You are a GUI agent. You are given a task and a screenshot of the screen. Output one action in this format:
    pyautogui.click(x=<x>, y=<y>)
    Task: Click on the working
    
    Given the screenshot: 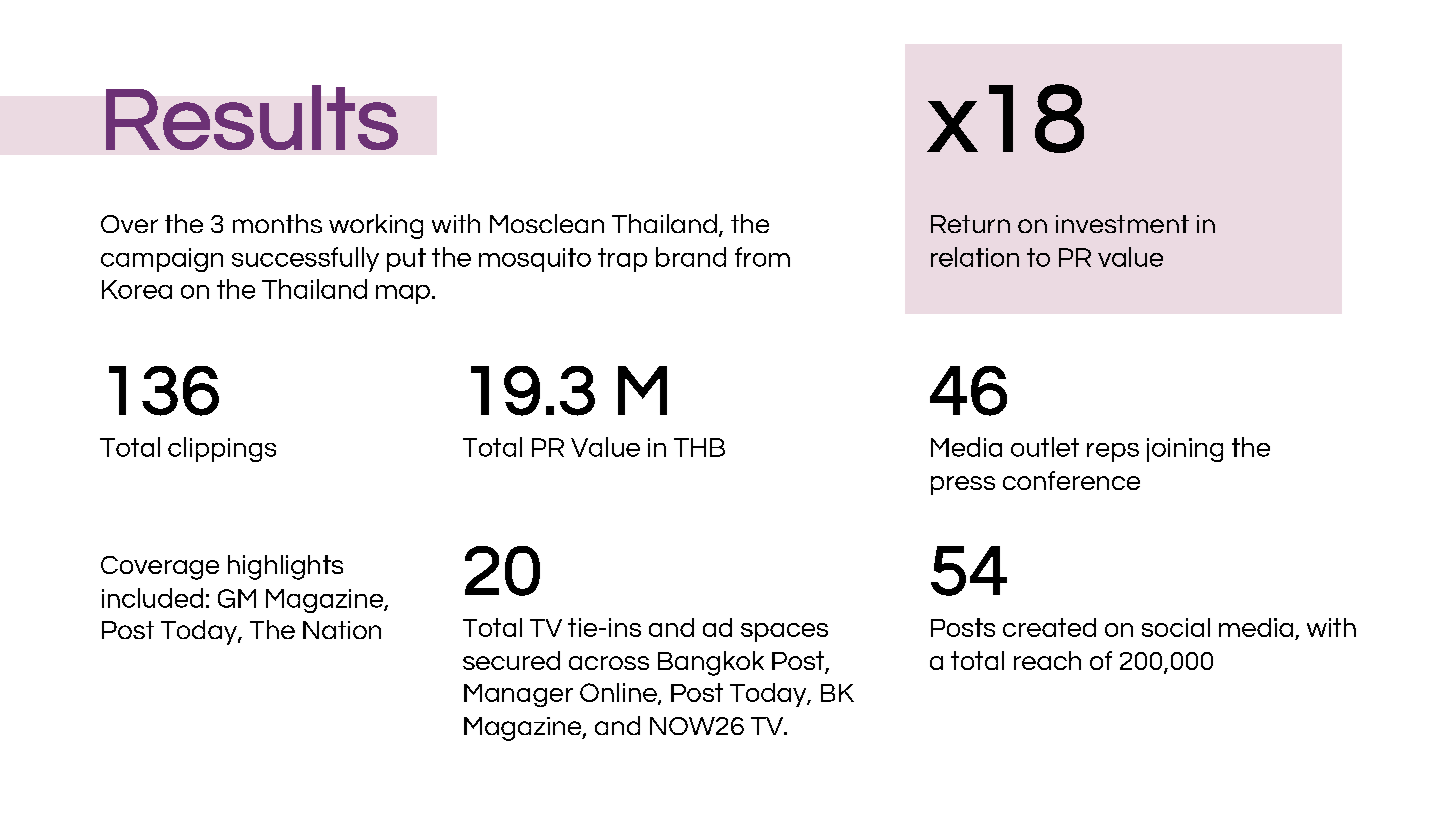 What is the action you would take?
    pyautogui.click(x=376, y=226)
